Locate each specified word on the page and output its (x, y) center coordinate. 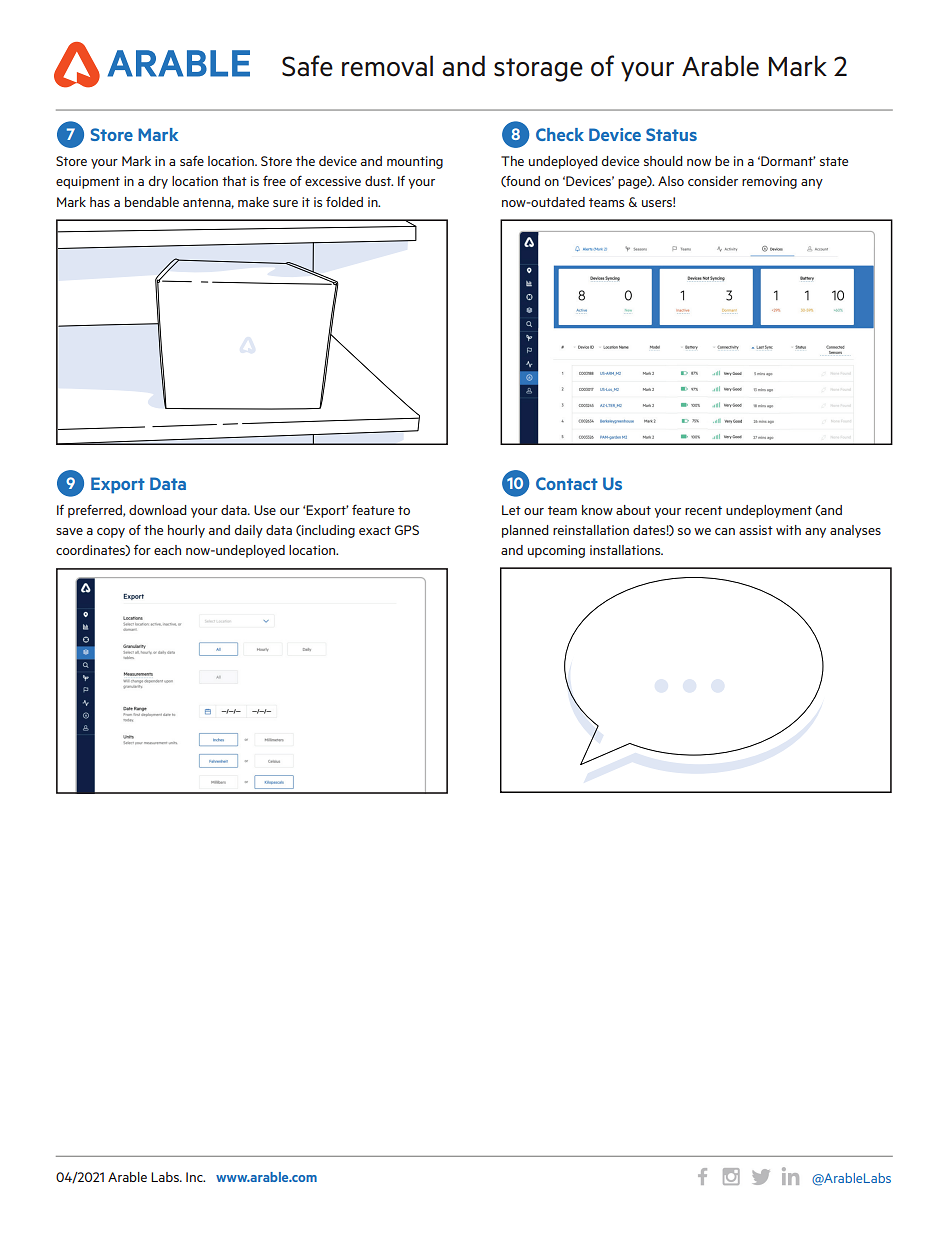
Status (671, 134)
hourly (186, 531)
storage (538, 70)
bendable (152, 202)
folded (344, 201)
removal (387, 66)
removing (769, 182)
